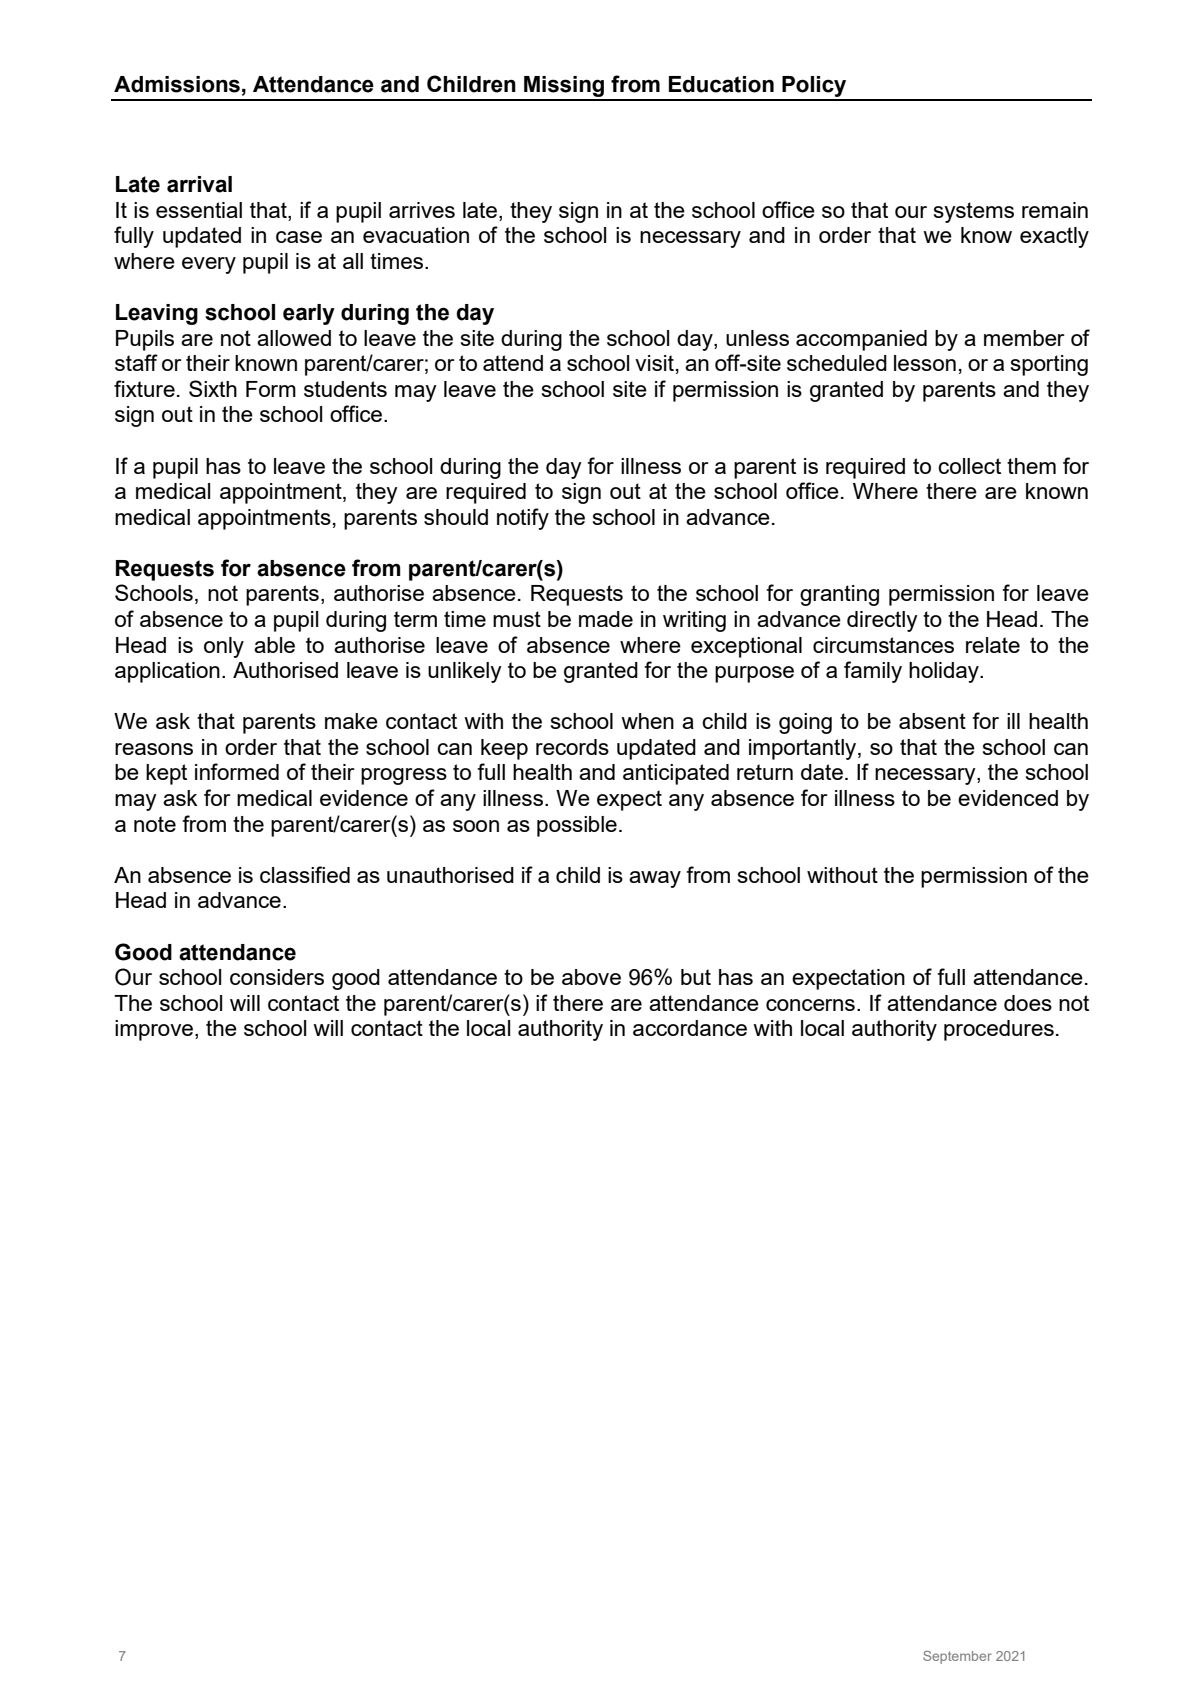 The width and height of the screenshot is (1204, 1703). What do you see at coordinates (154, 1030) in the screenshot?
I see `improve` at bounding box center [154, 1030].
